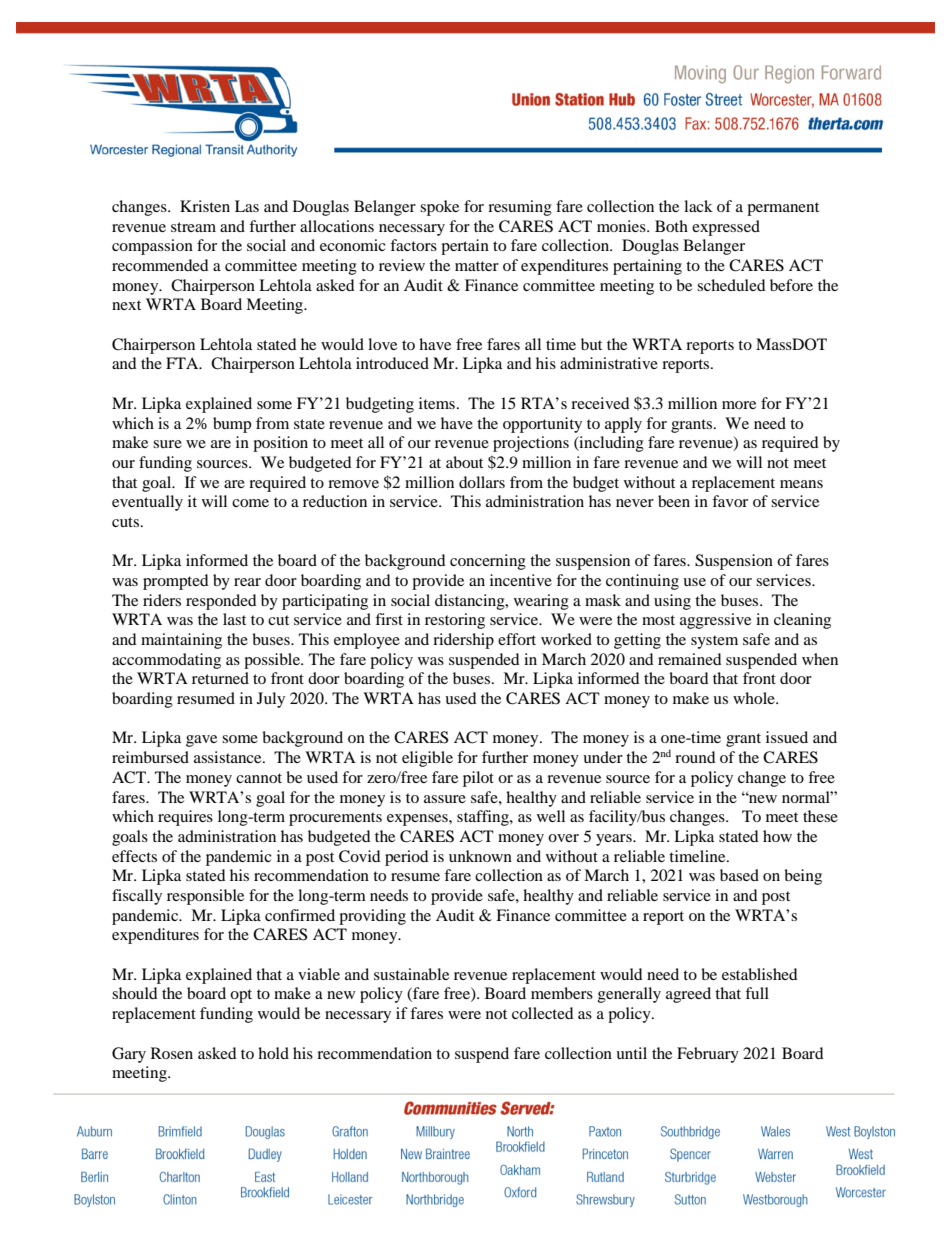  I want to click on stream, so click(193, 227).
